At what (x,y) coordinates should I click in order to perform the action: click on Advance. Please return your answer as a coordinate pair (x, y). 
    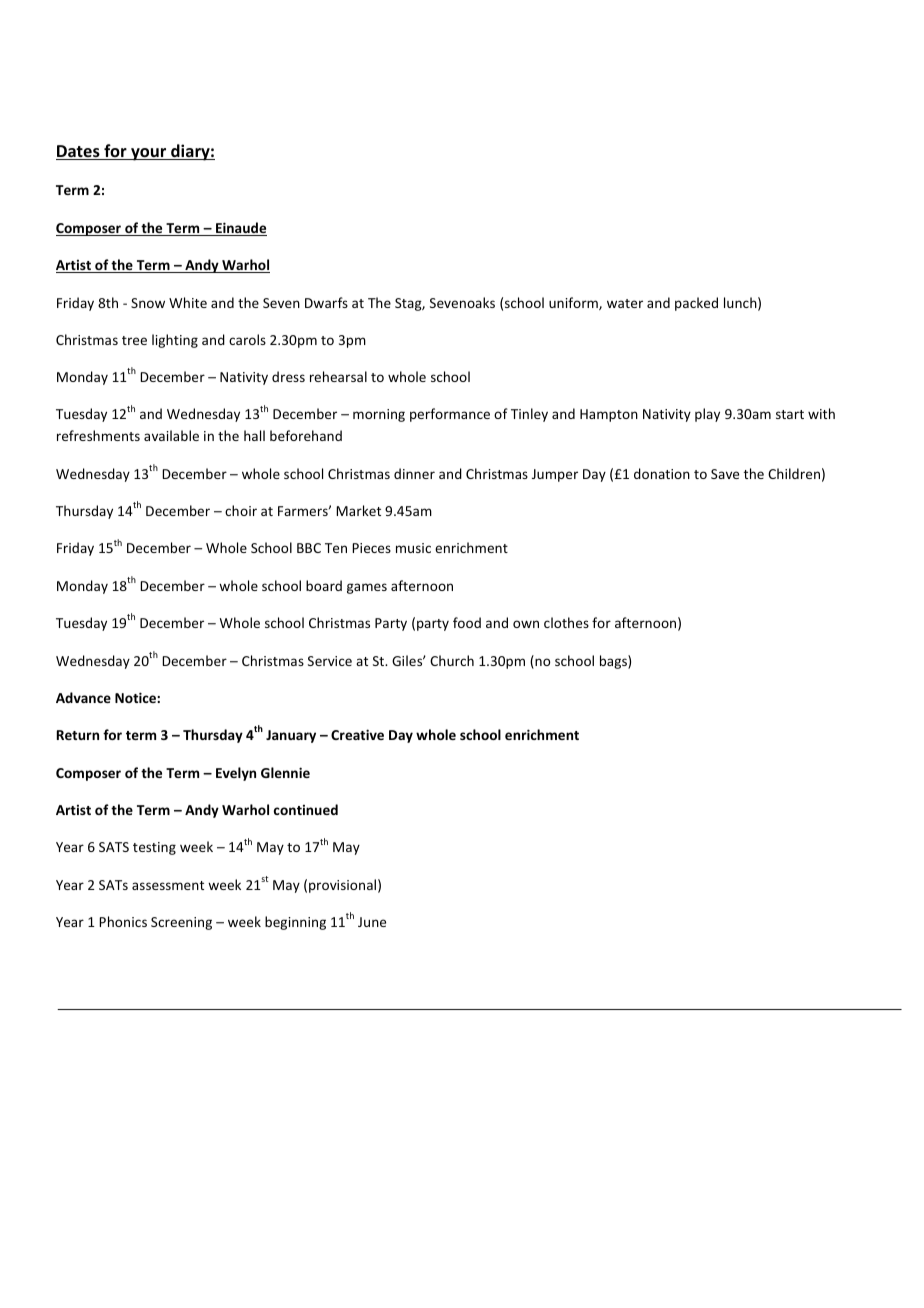
    Looking at the image, I should click on (83, 697).
